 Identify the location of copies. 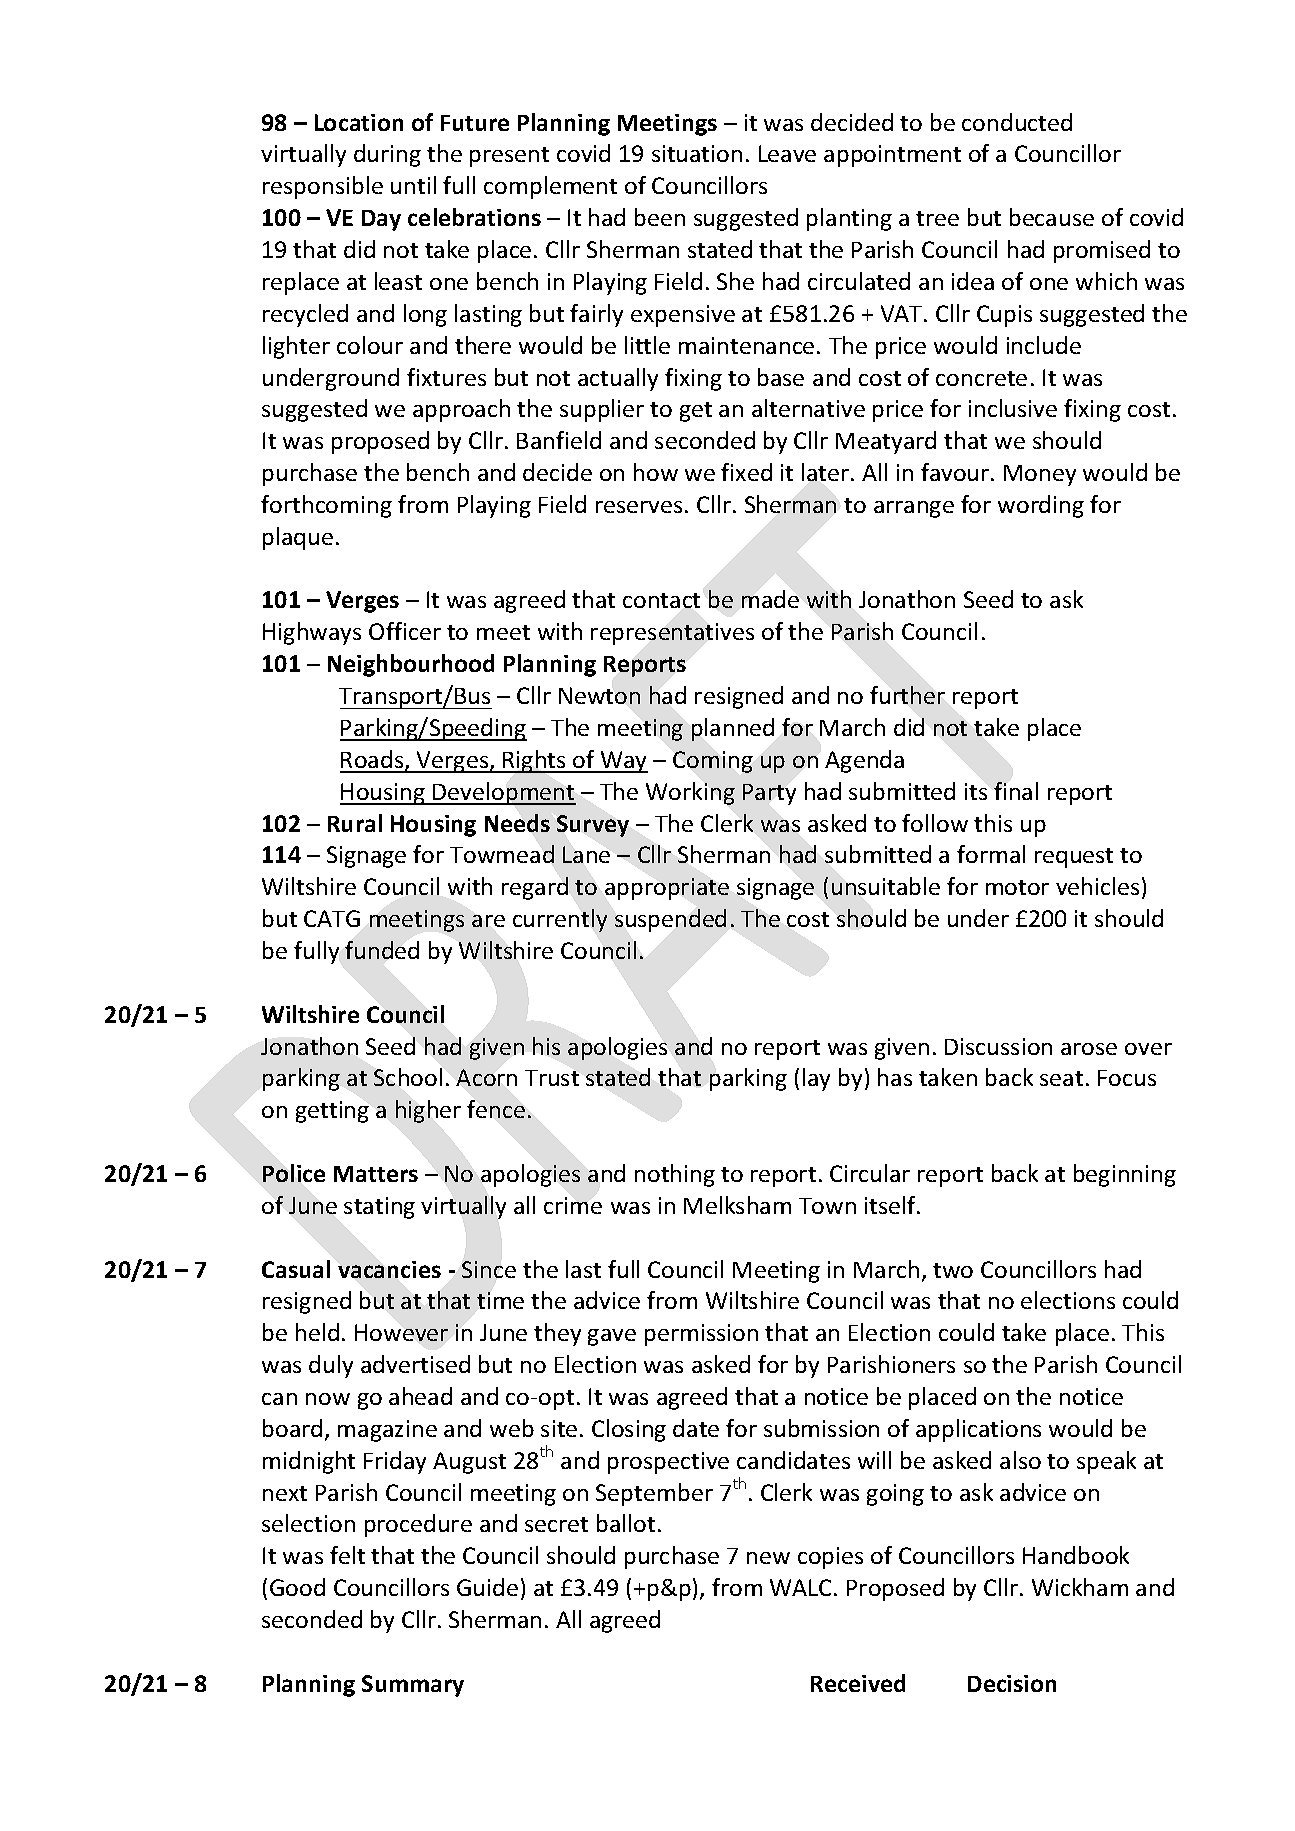
(830, 1558).
